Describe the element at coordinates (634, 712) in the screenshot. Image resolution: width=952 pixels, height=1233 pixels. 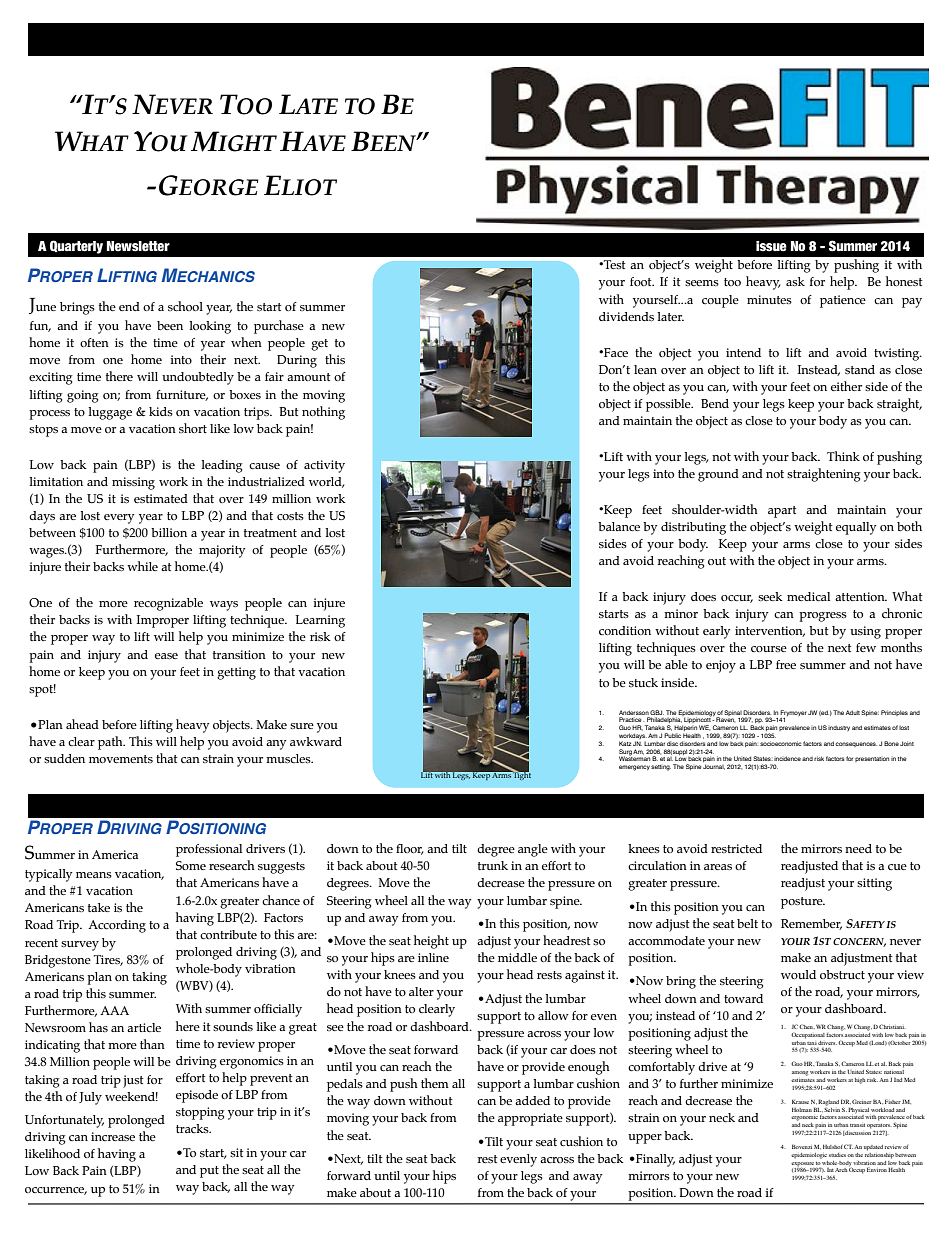
I see `Andersson` at that location.
